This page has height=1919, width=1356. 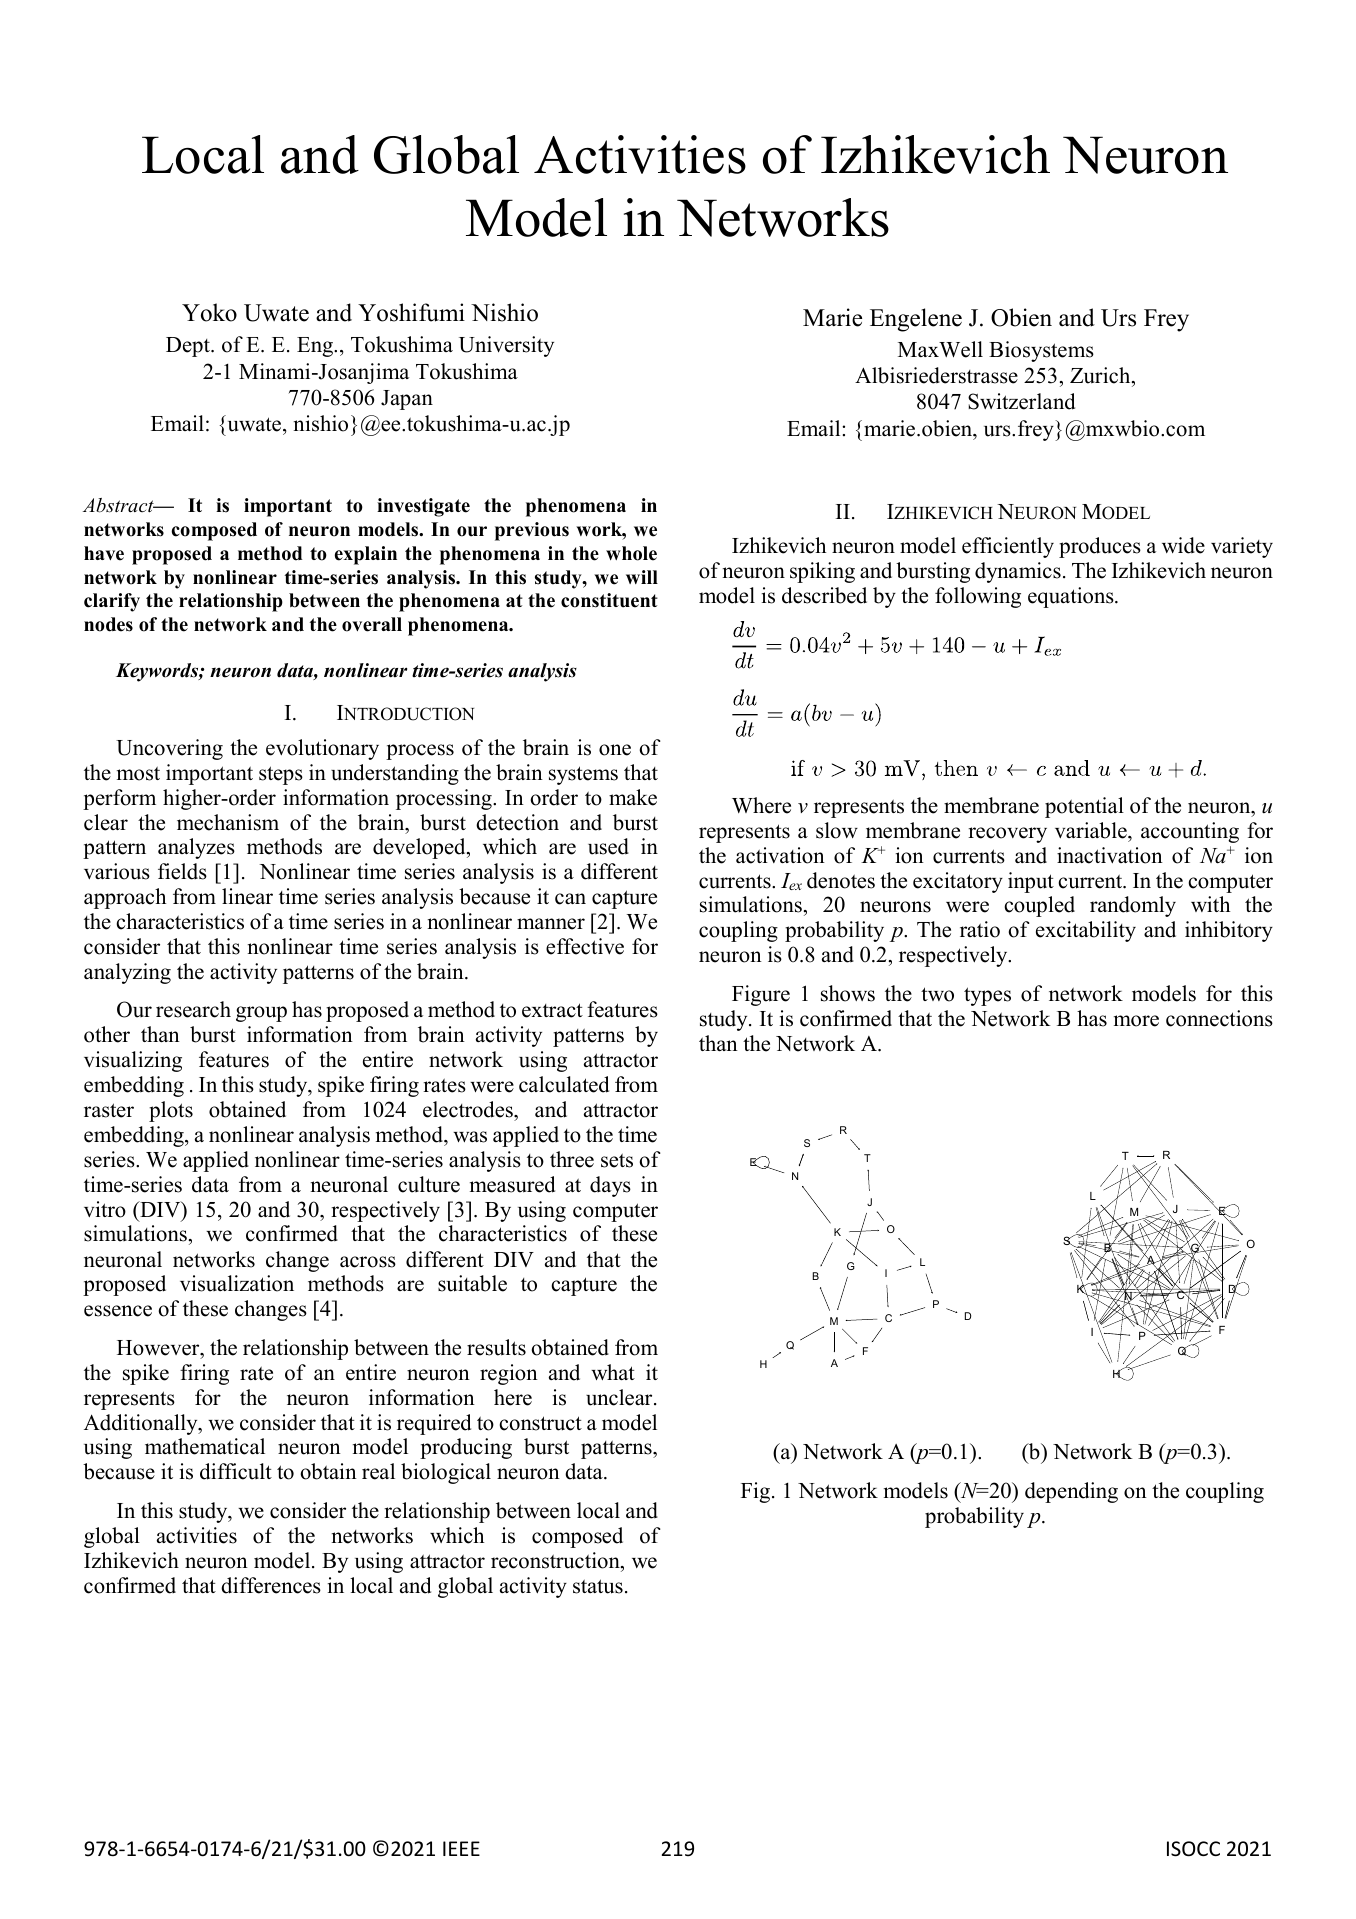 What do you see at coordinates (1101, 375) in the page?
I see `Zurich` at bounding box center [1101, 375].
